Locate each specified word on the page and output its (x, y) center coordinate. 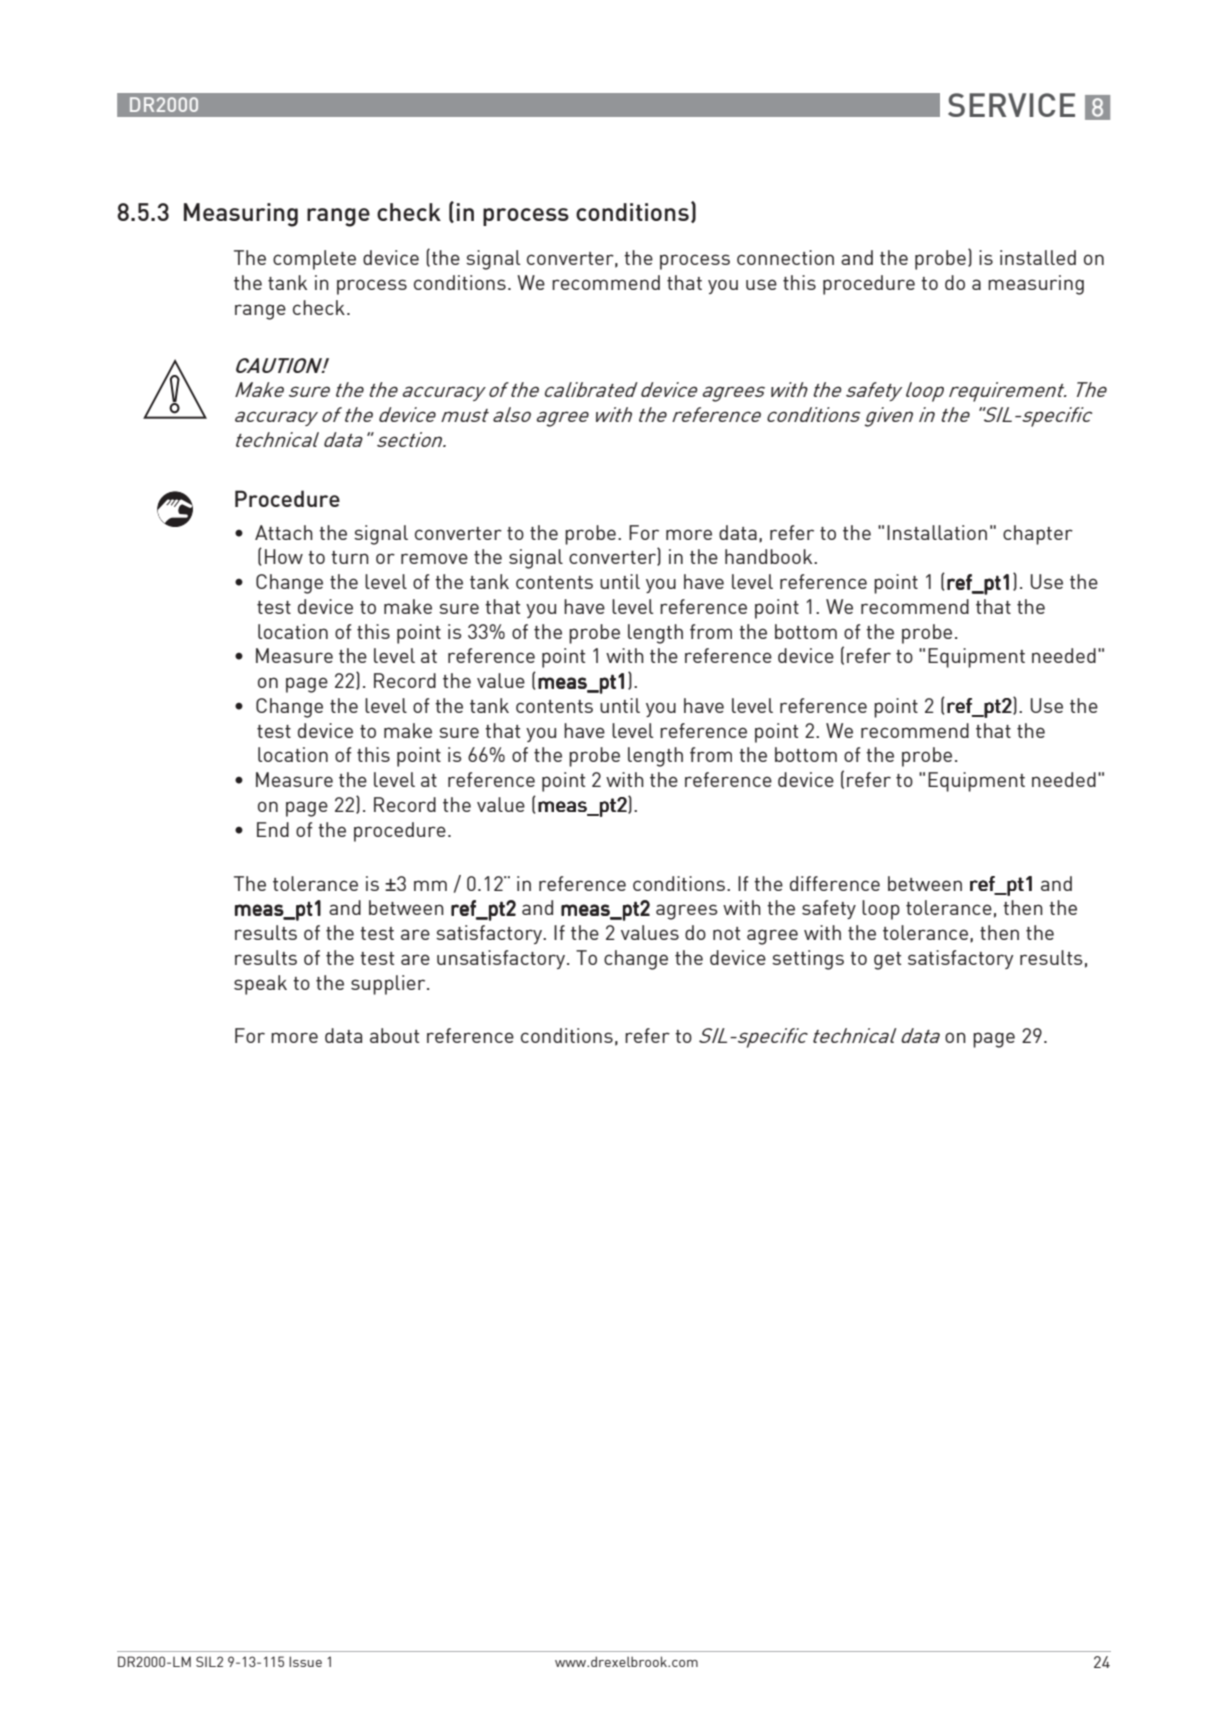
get (887, 961)
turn (350, 557)
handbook (770, 556)
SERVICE (1011, 105)
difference (835, 883)
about (394, 1035)
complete (314, 260)
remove (434, 558)
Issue (305, 1661)
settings (808, 960)
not (726, 933)
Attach (284, 532)
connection (785, 257)
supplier (389, 985)
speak (260, 985)
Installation (937, 532)
